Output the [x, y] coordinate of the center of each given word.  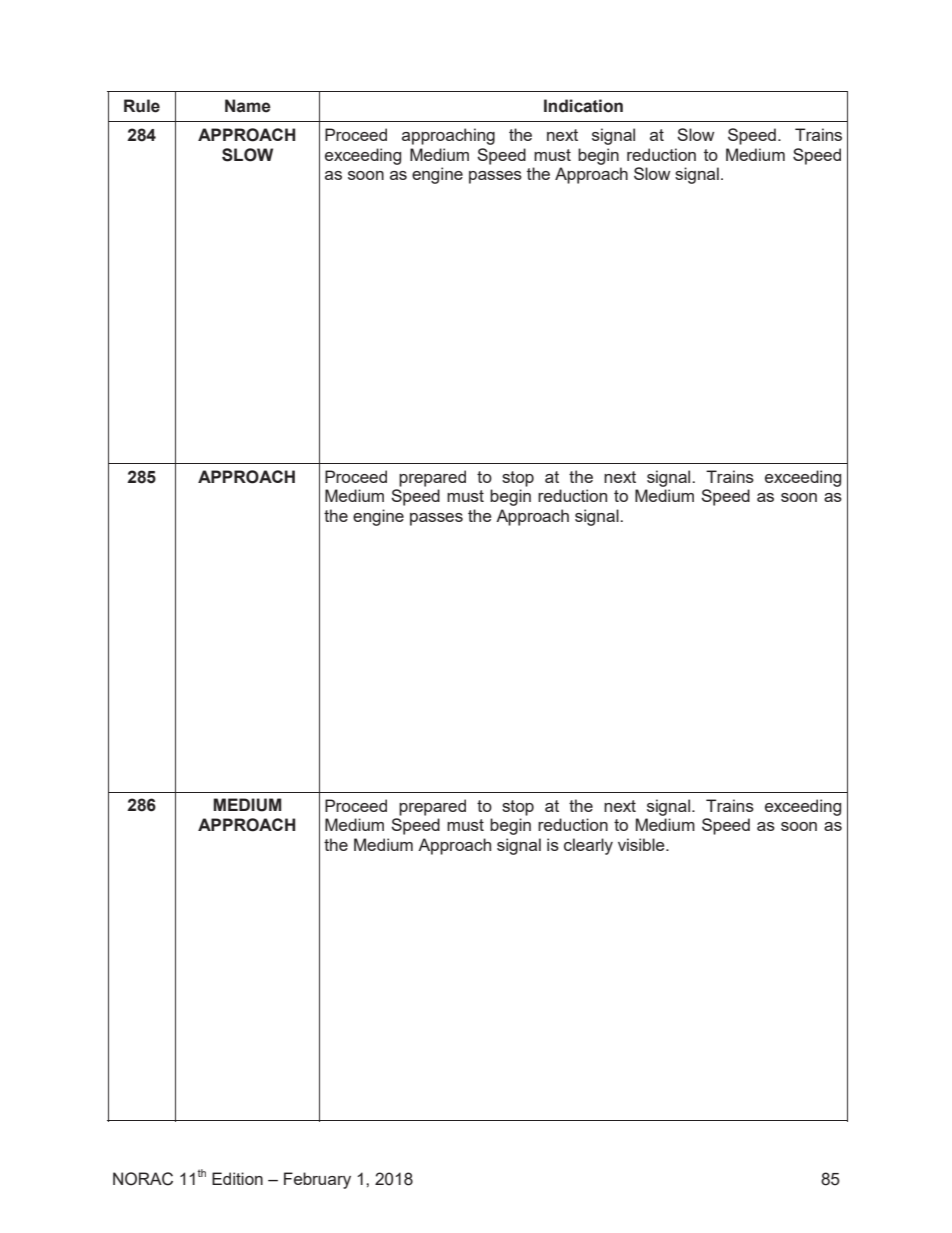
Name [248, 106]
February [317, 1180]
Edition [237, 1178]
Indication [583, 106]
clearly [588, 846]
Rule [142, 106]
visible [642, 844]
